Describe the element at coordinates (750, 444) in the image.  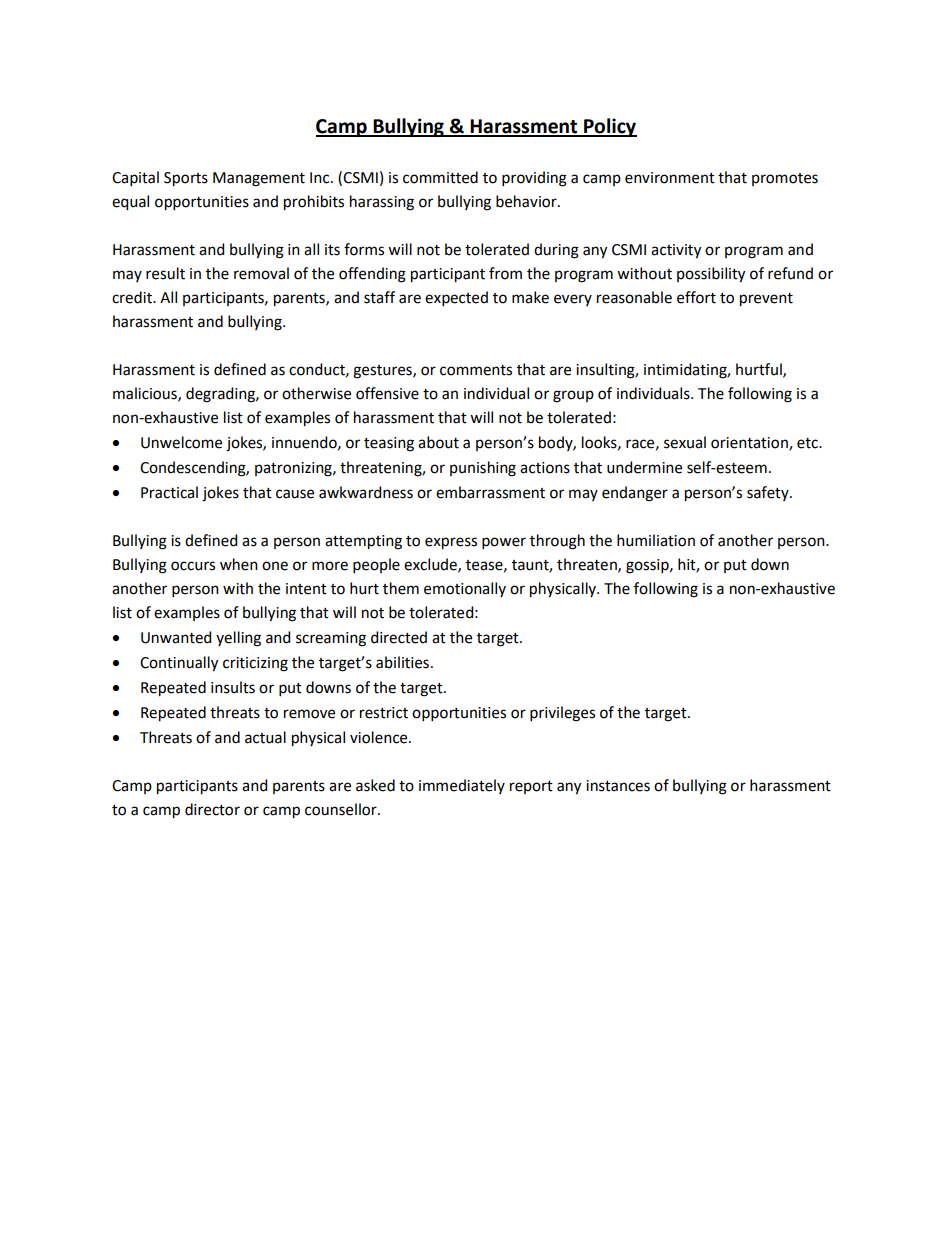
I see `orientation` at that location.
